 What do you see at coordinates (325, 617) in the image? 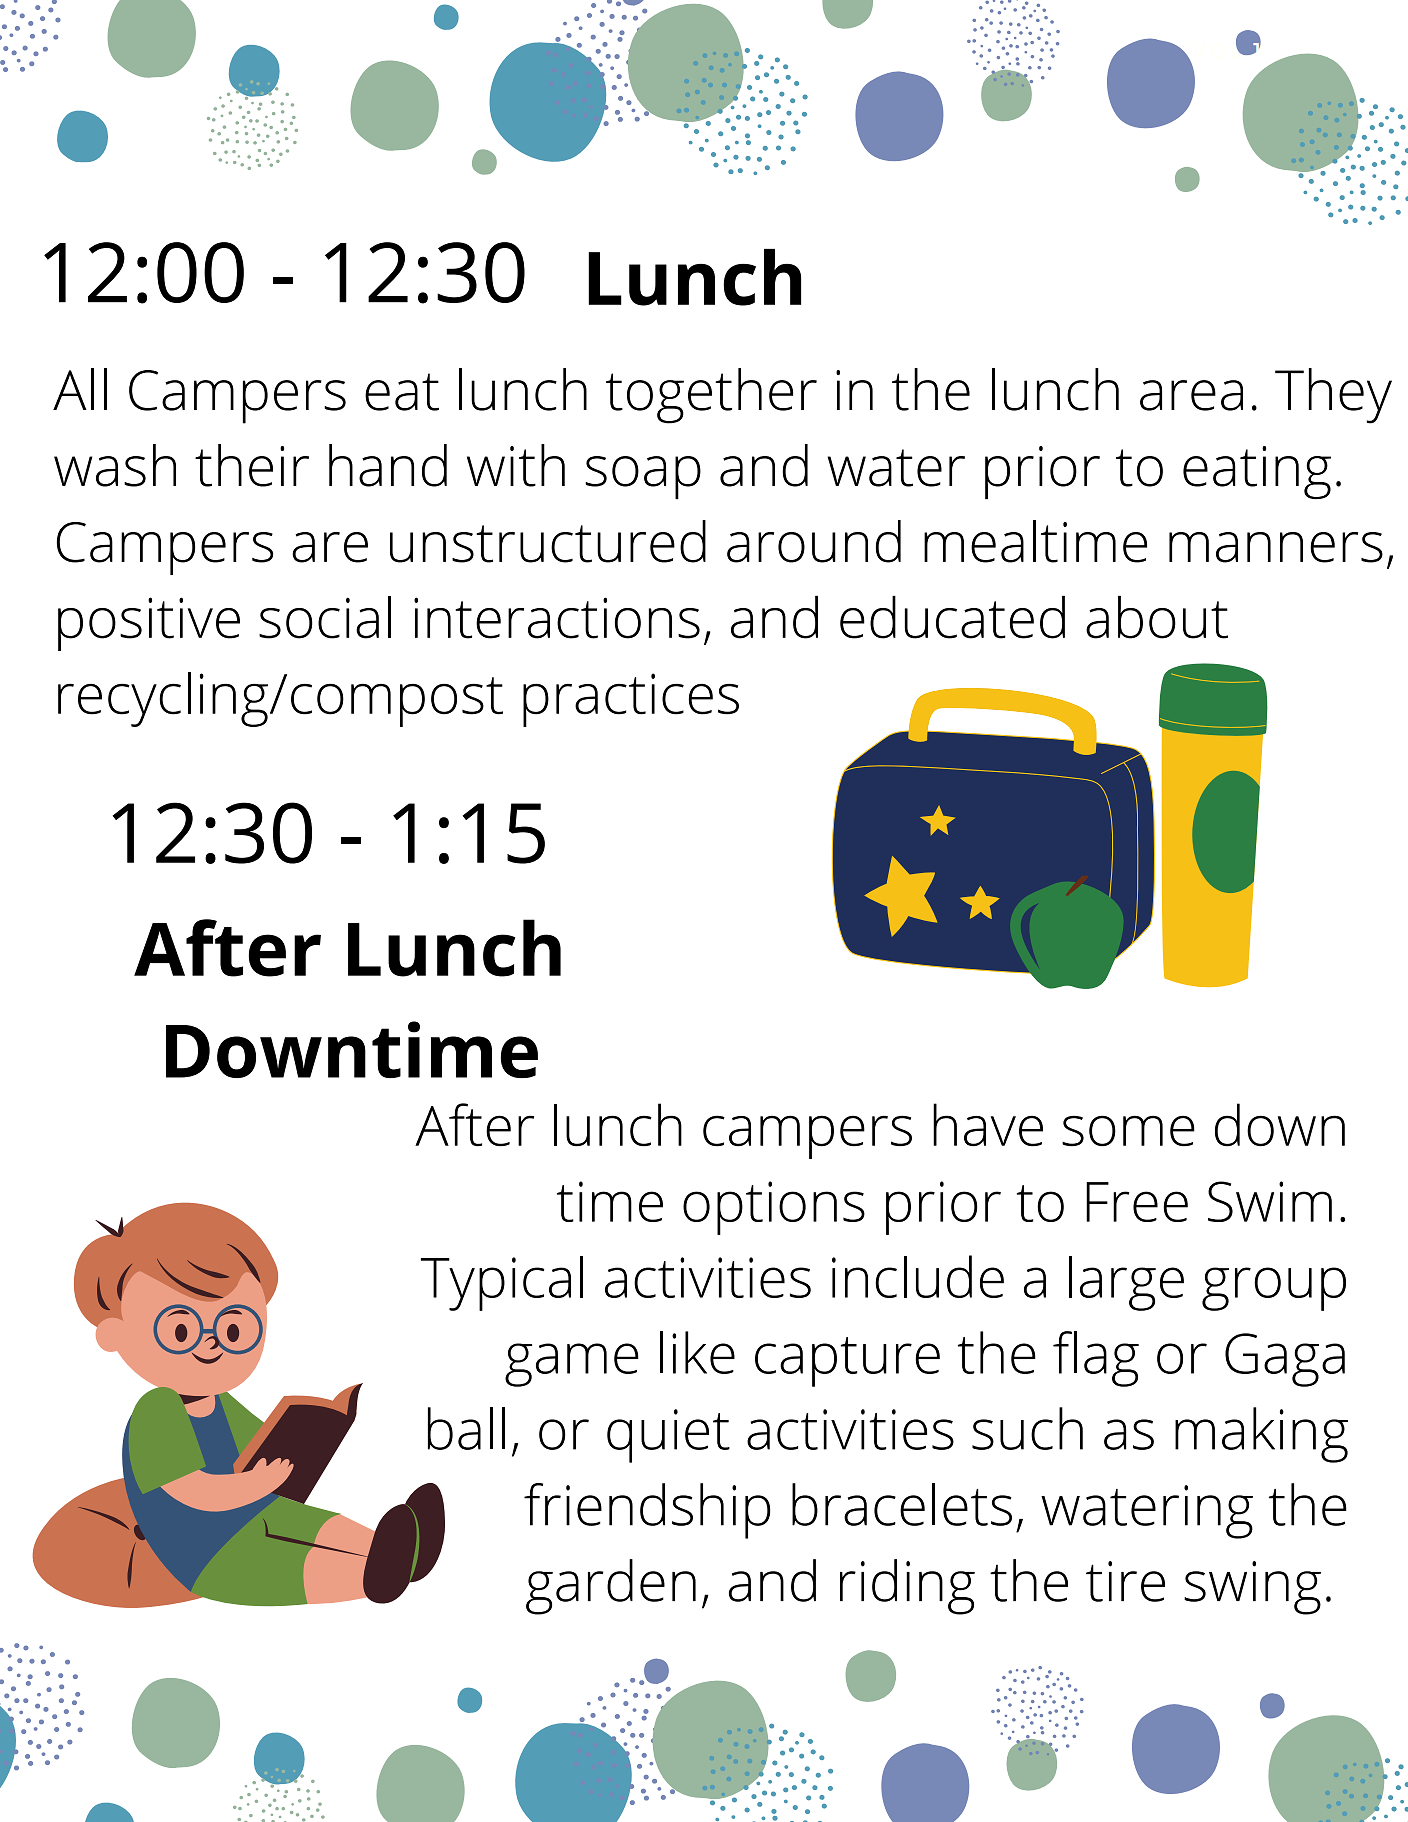
I see `social` at bounding box center [325, 617].
